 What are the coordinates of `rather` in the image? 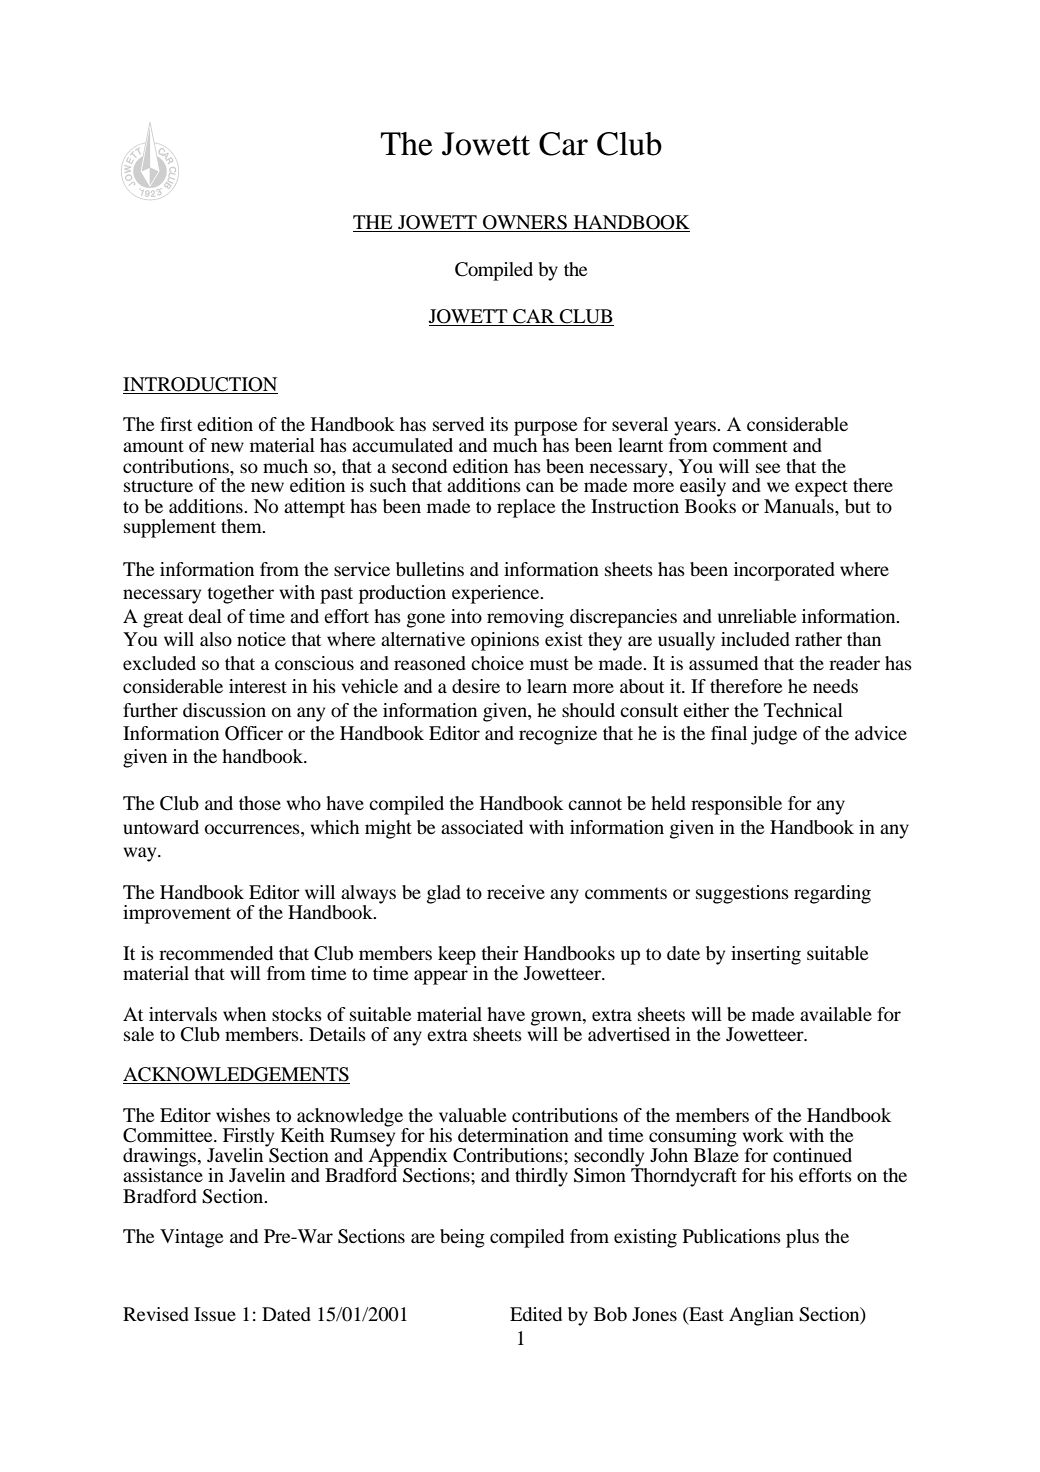 It's located at (818, 639).
